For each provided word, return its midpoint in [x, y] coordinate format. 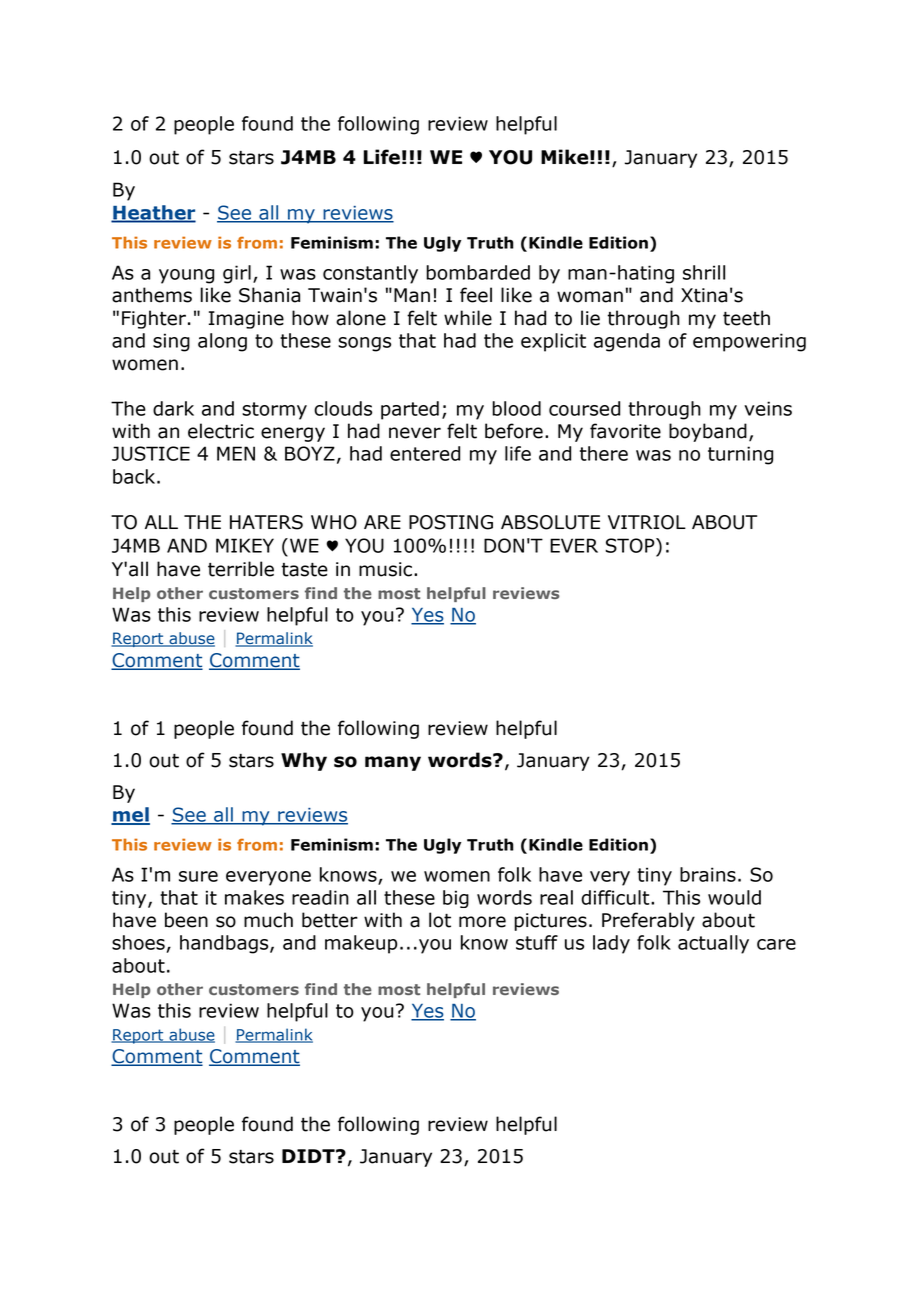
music [385, 569]
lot [440, 920]
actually [713, 944]
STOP [631, 545]
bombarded [478, 272]
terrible [241, 569]
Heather [153, 213]
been [186, 920]
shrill [704, 272]
